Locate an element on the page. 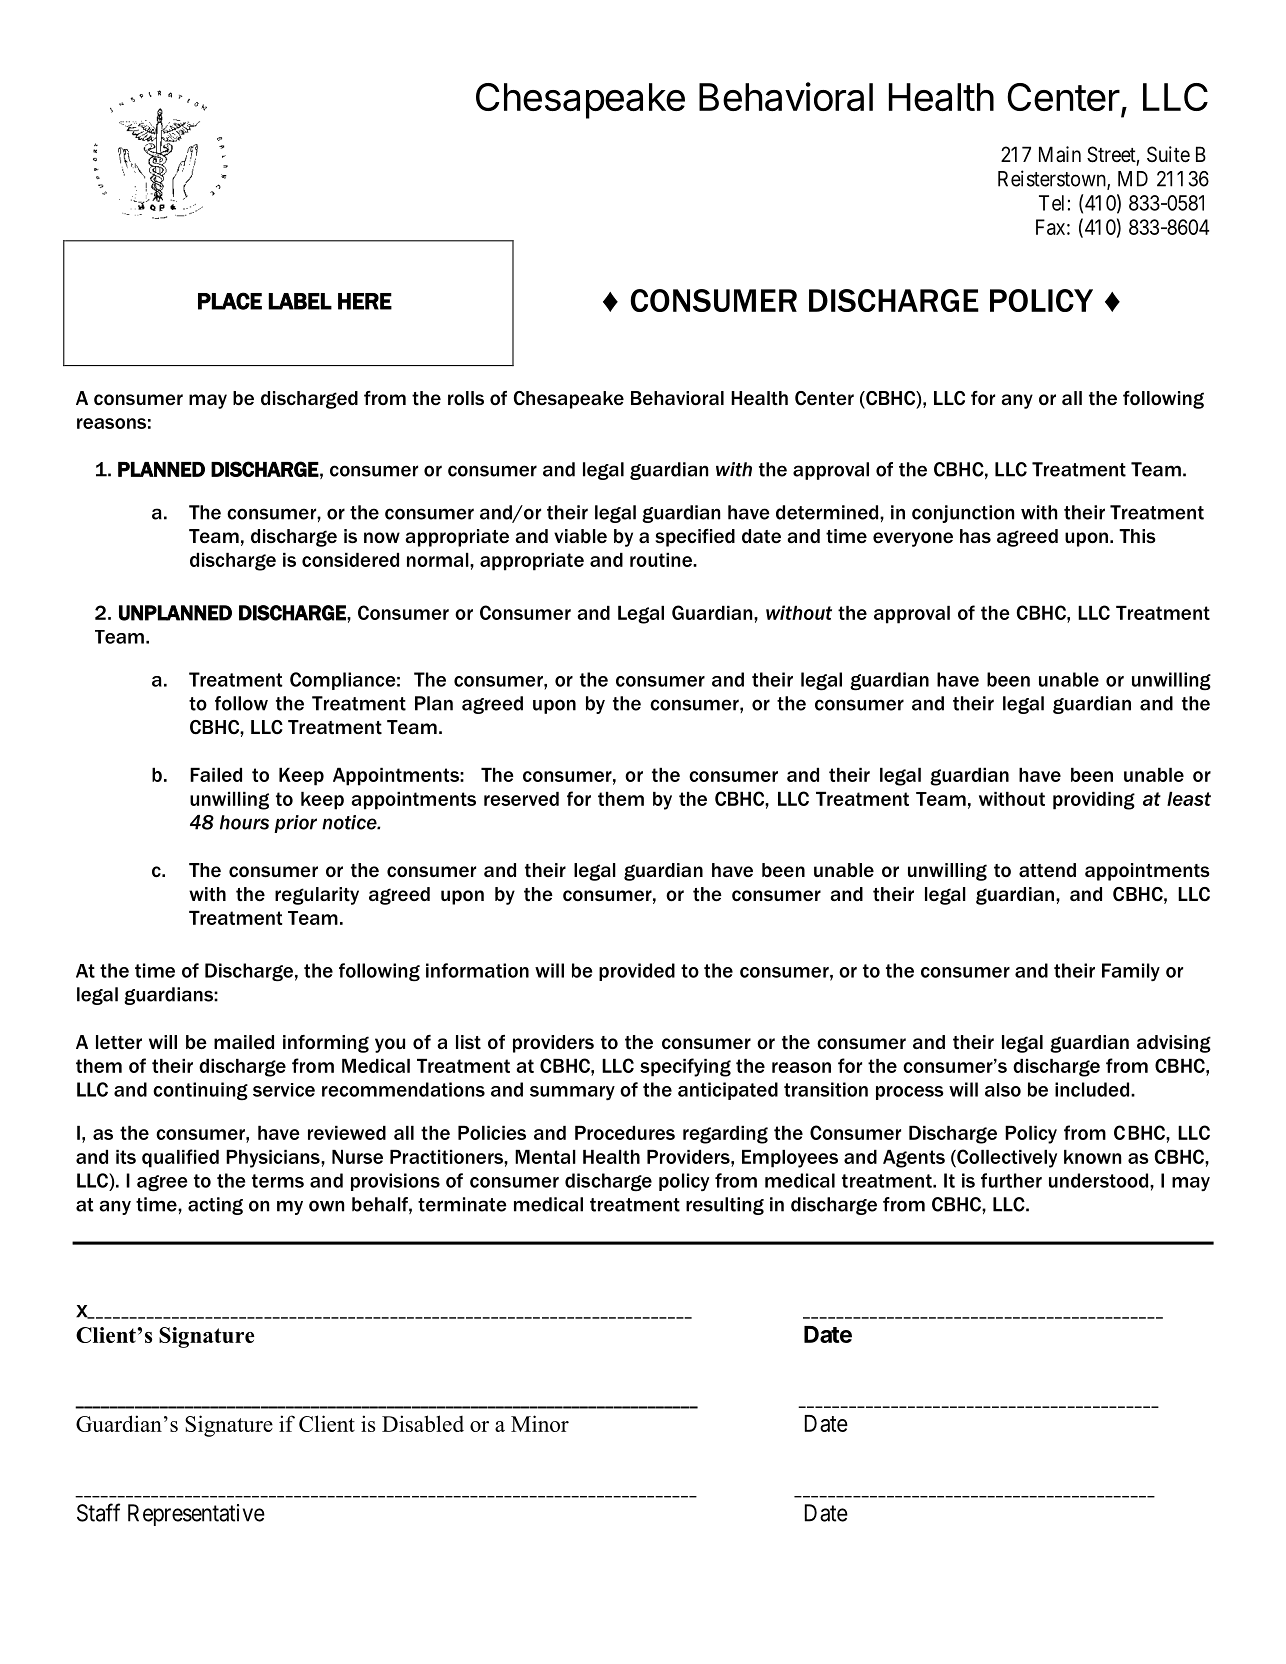 The width and height of the document is (1286, 1664). Tel is located at coordinates (1051, 203).
